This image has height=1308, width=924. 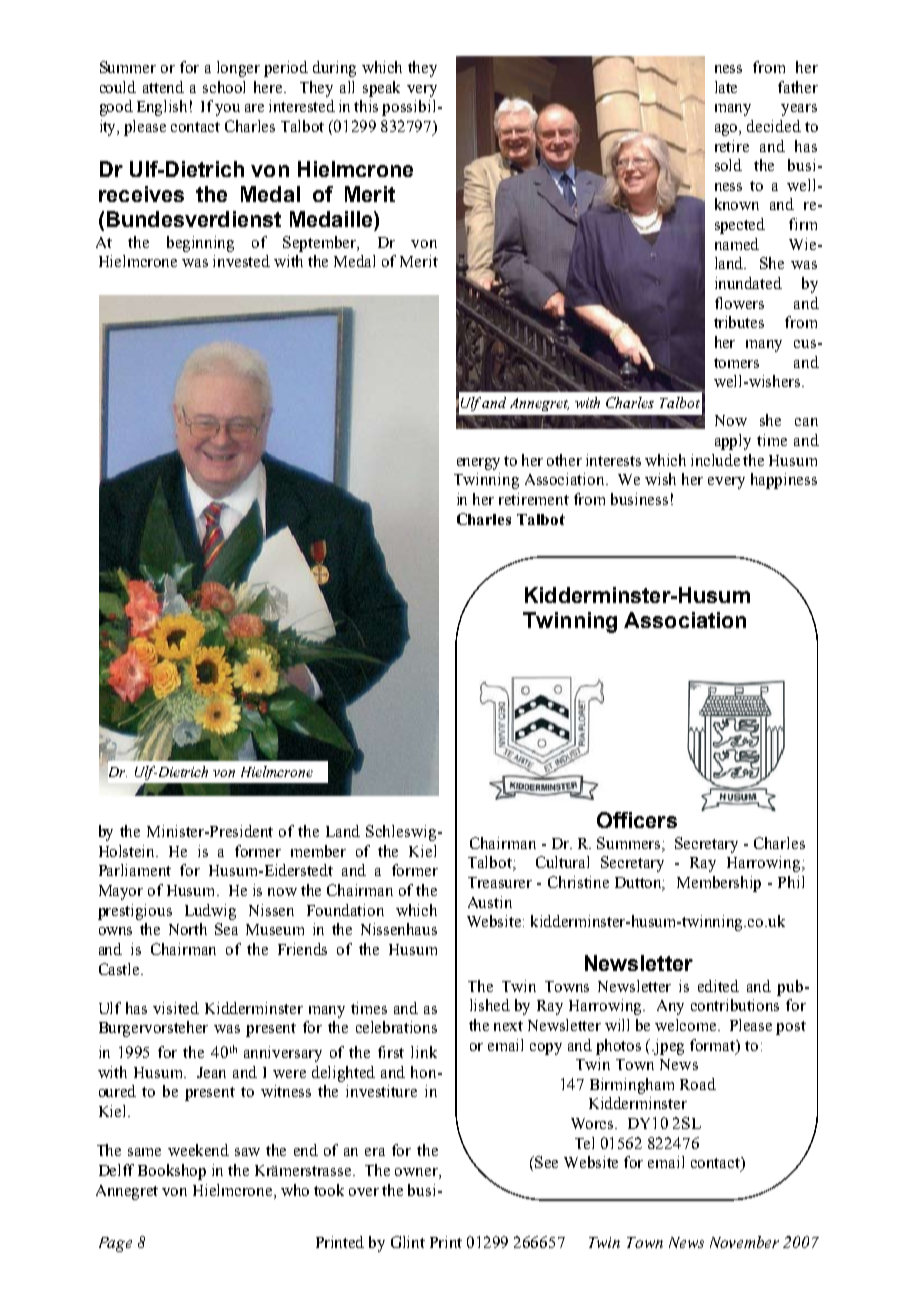 What do you see at coordinates (408, 1242) in the image?
I see `Glint` at bounding box center [408, 1242].
